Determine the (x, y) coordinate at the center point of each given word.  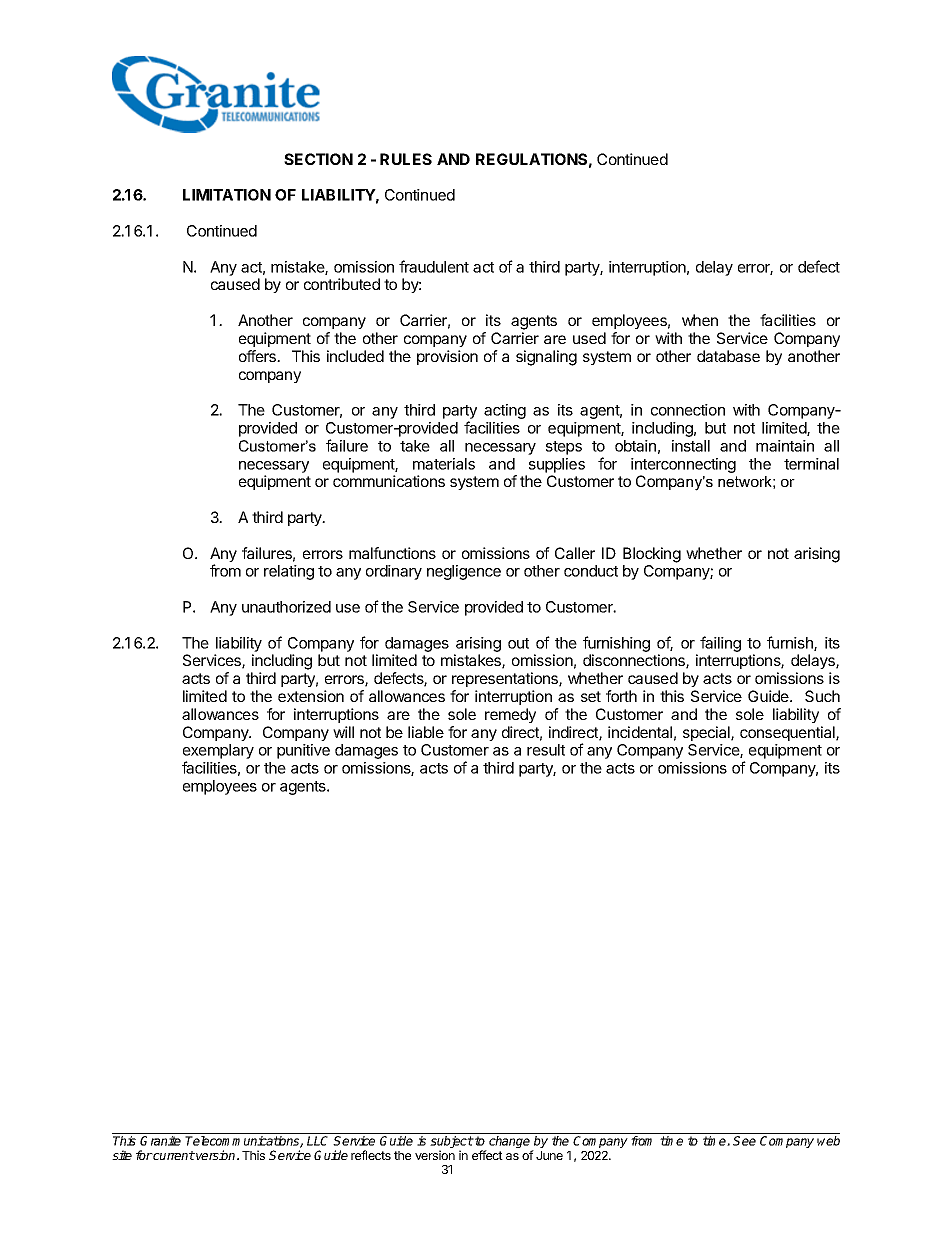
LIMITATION (227, 195)
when (700, 320)
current (173, 1155)
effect (487, 1155)
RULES (406, 159)
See (744, 1141)
